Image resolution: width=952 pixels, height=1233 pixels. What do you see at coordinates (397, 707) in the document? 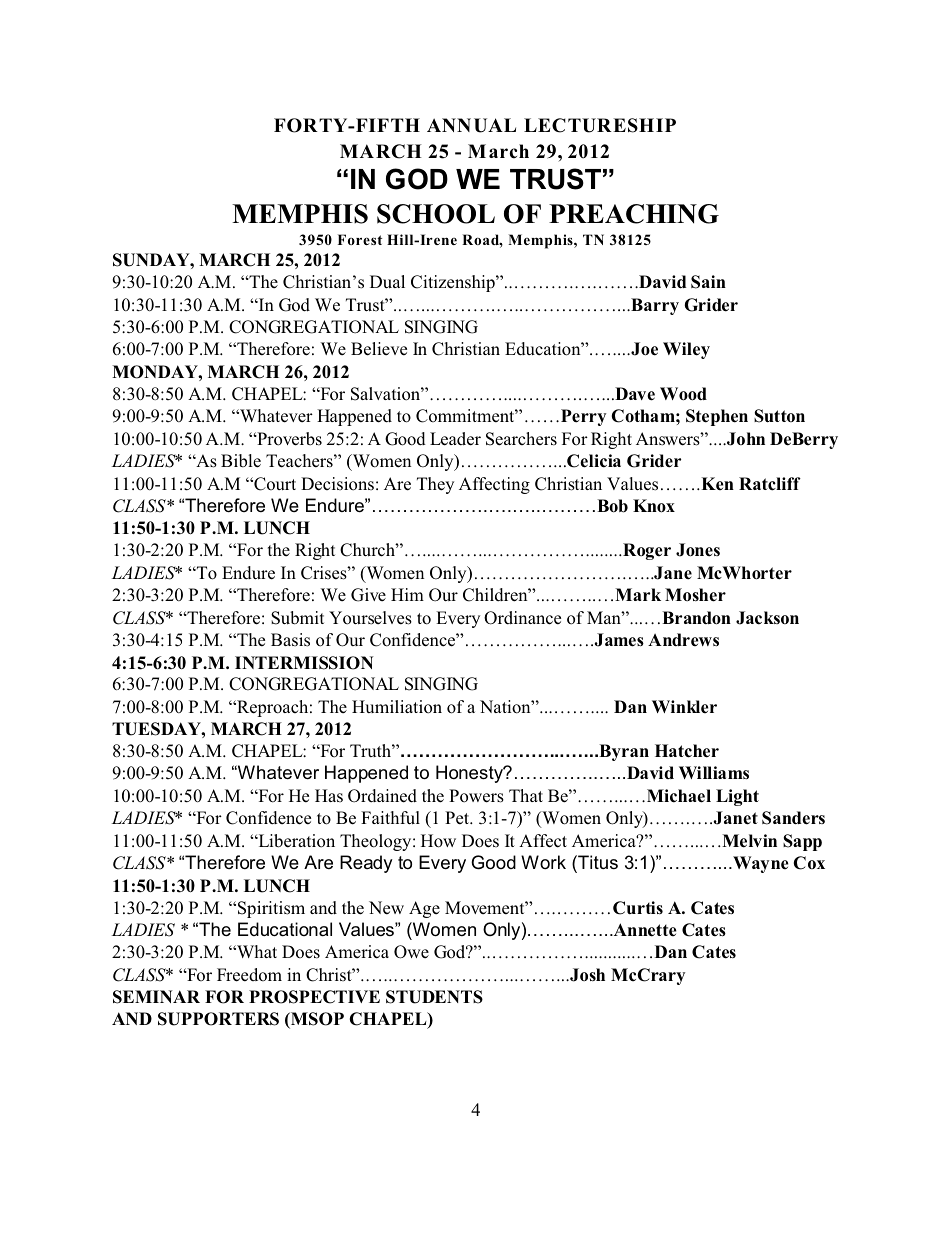
I see `Humiliation` at bounding box center [397, 707].
